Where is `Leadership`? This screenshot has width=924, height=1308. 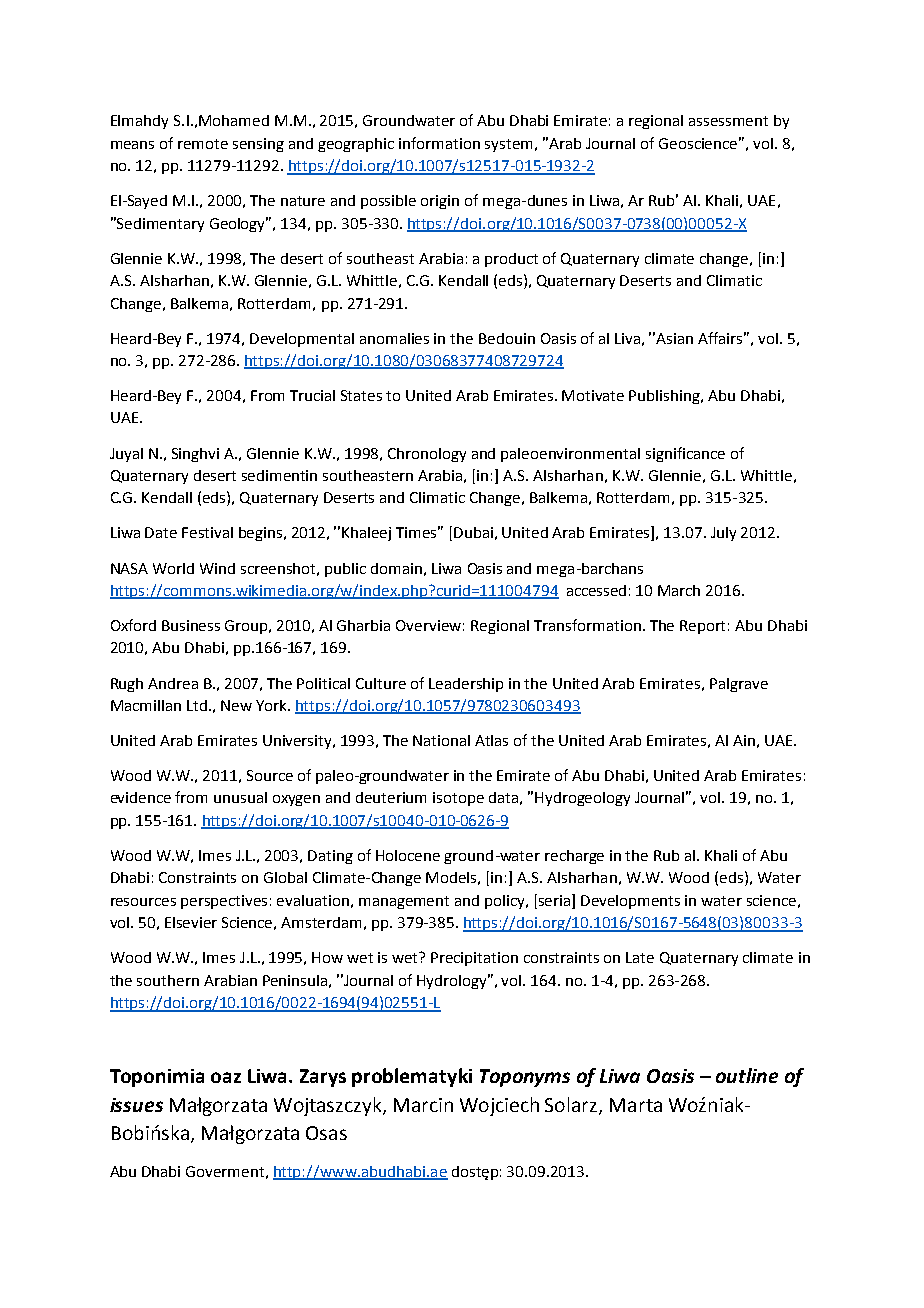 Leadership is located at coordinates (466, 685).
